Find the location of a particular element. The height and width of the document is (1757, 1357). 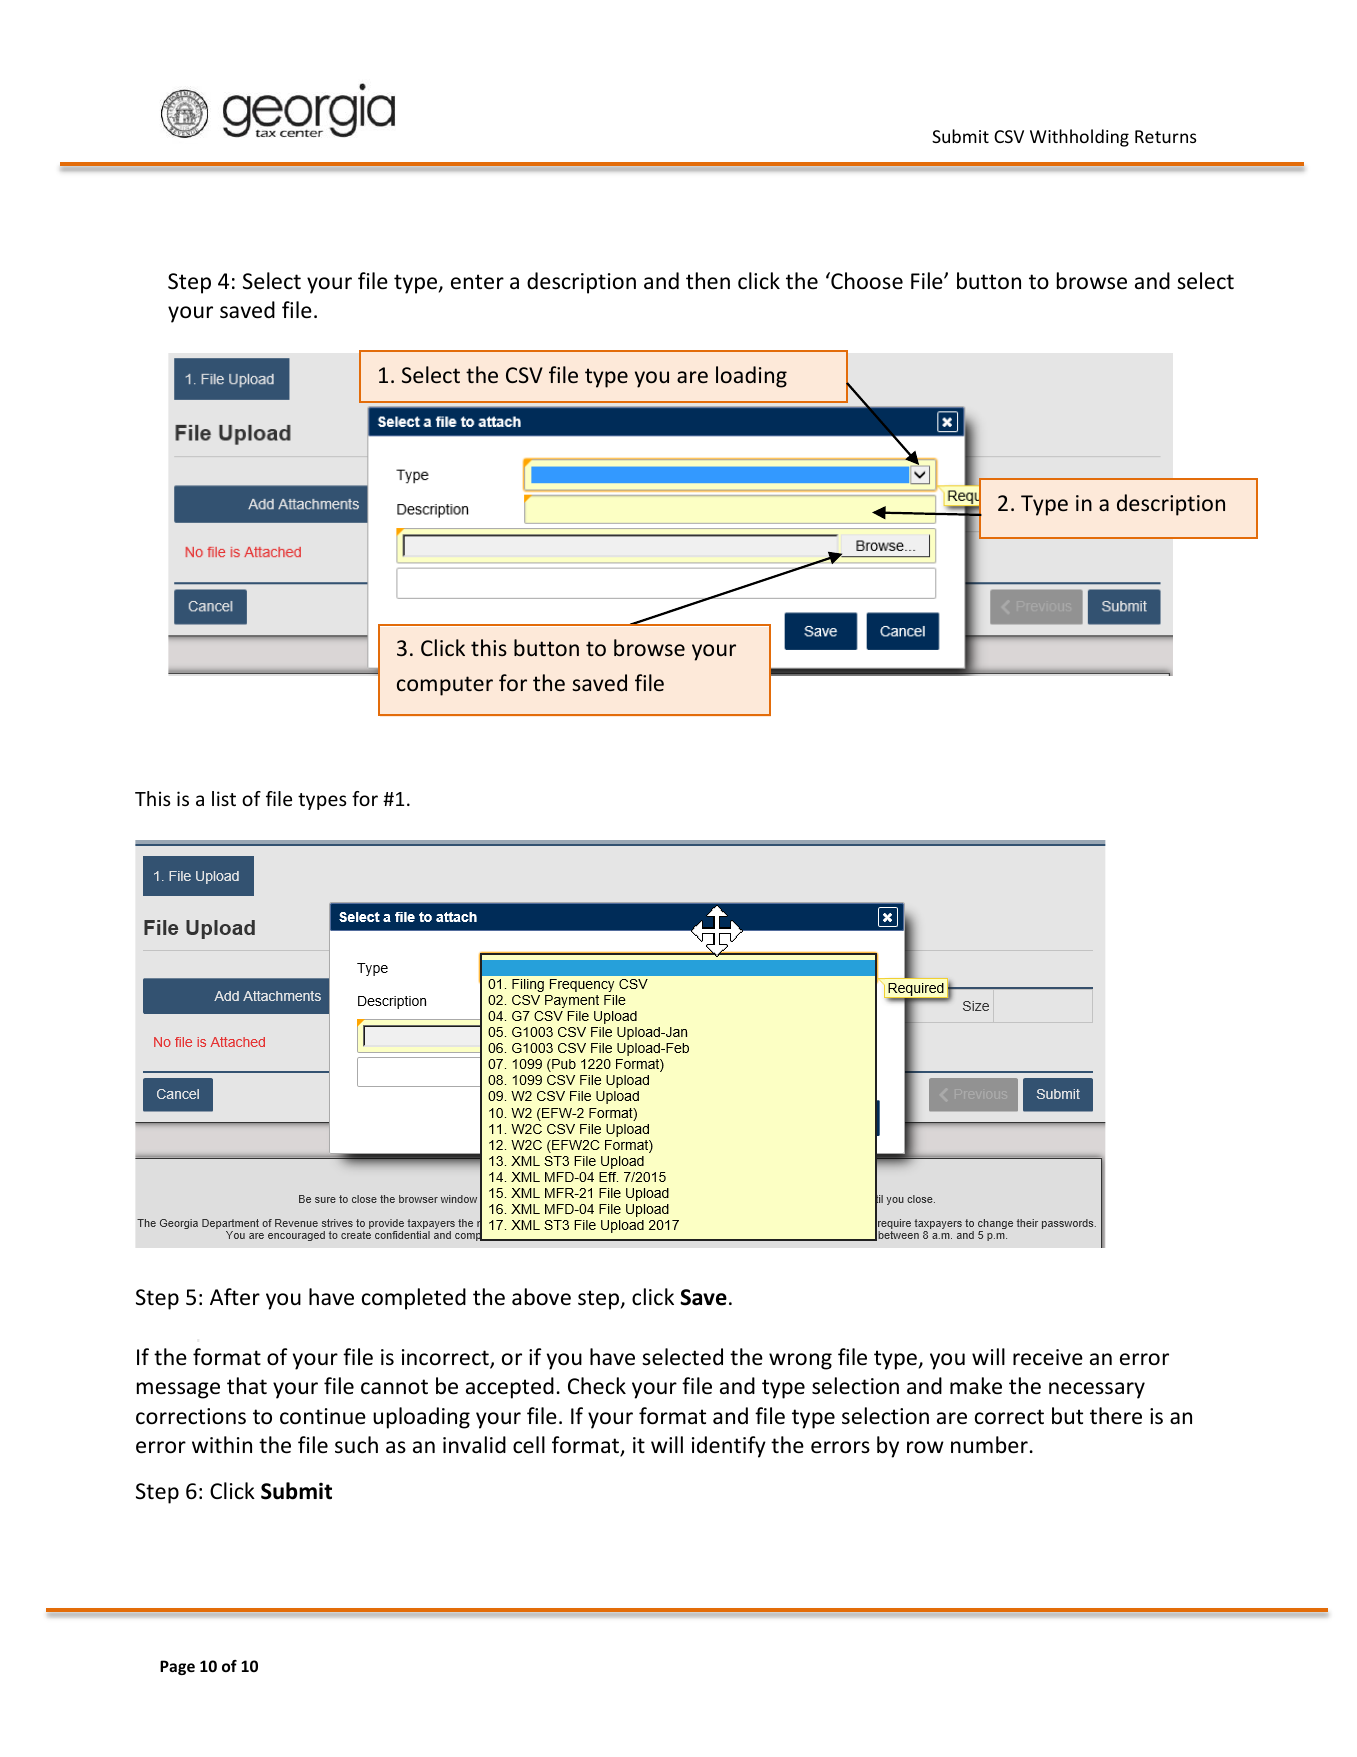

receive is located at coordinates (1048, 1357).
